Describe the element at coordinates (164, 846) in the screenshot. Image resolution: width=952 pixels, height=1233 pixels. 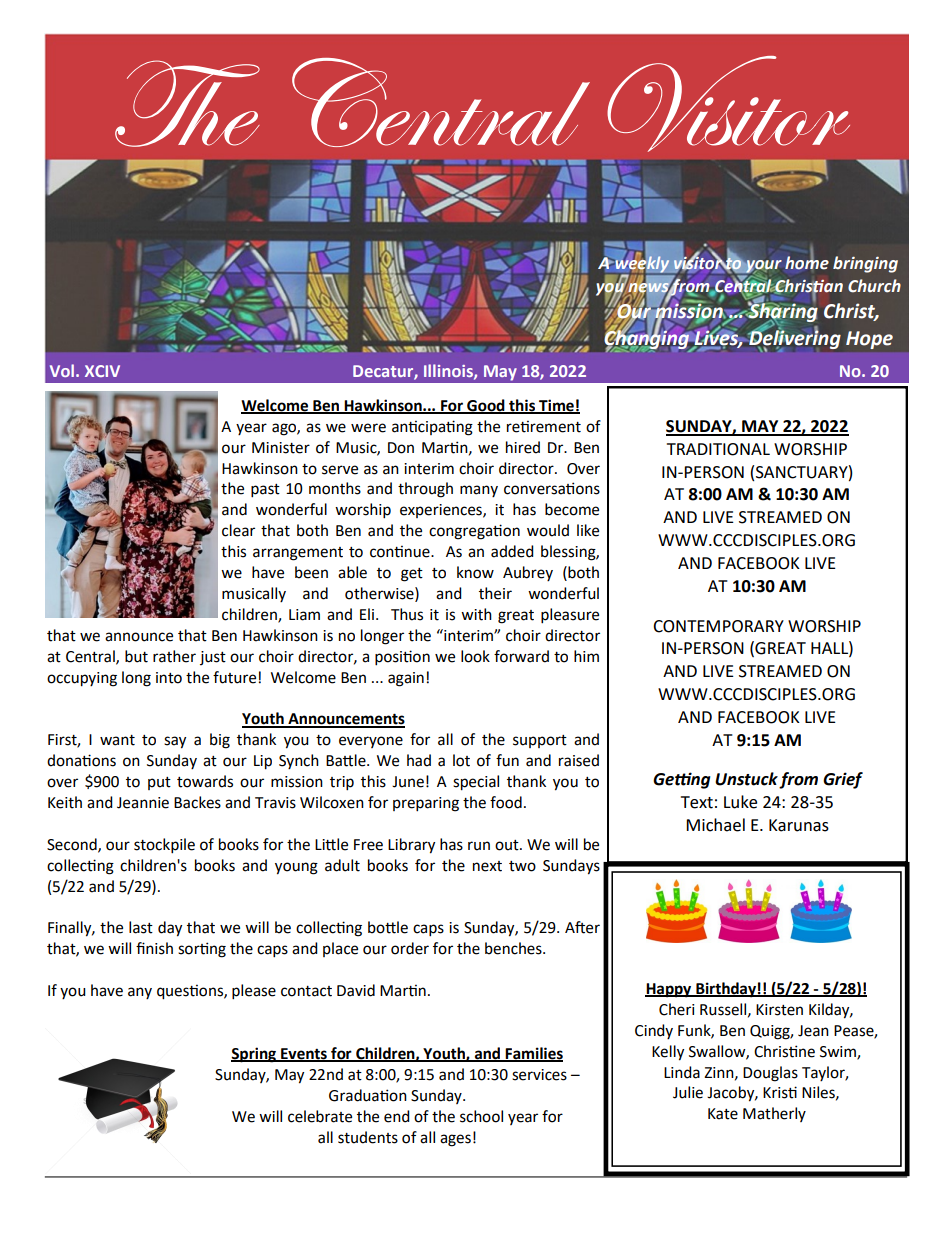
I see `stockpile` at that location.
